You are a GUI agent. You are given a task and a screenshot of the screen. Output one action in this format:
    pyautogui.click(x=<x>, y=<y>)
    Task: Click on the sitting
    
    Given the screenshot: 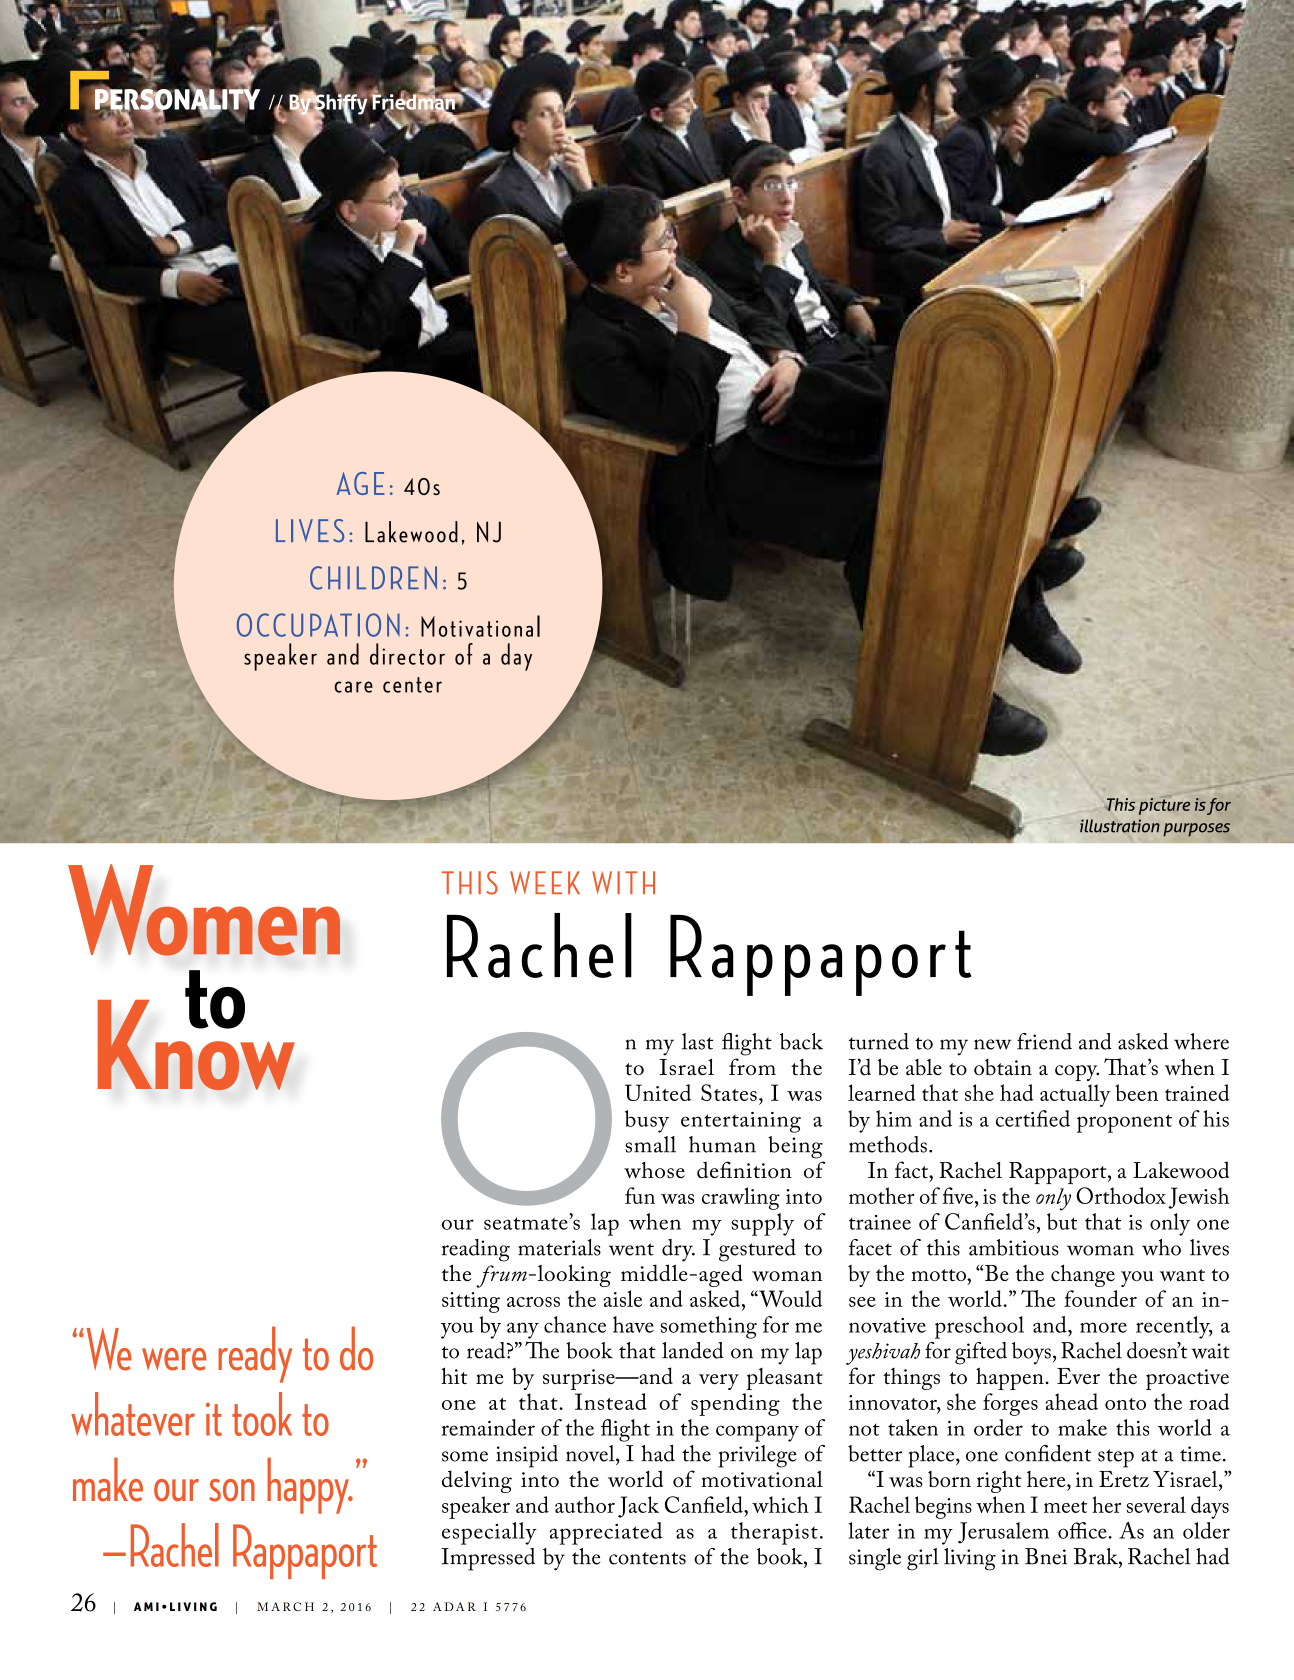 What is the action you would take?
    pyautogui.click(x=471, y=1302)
